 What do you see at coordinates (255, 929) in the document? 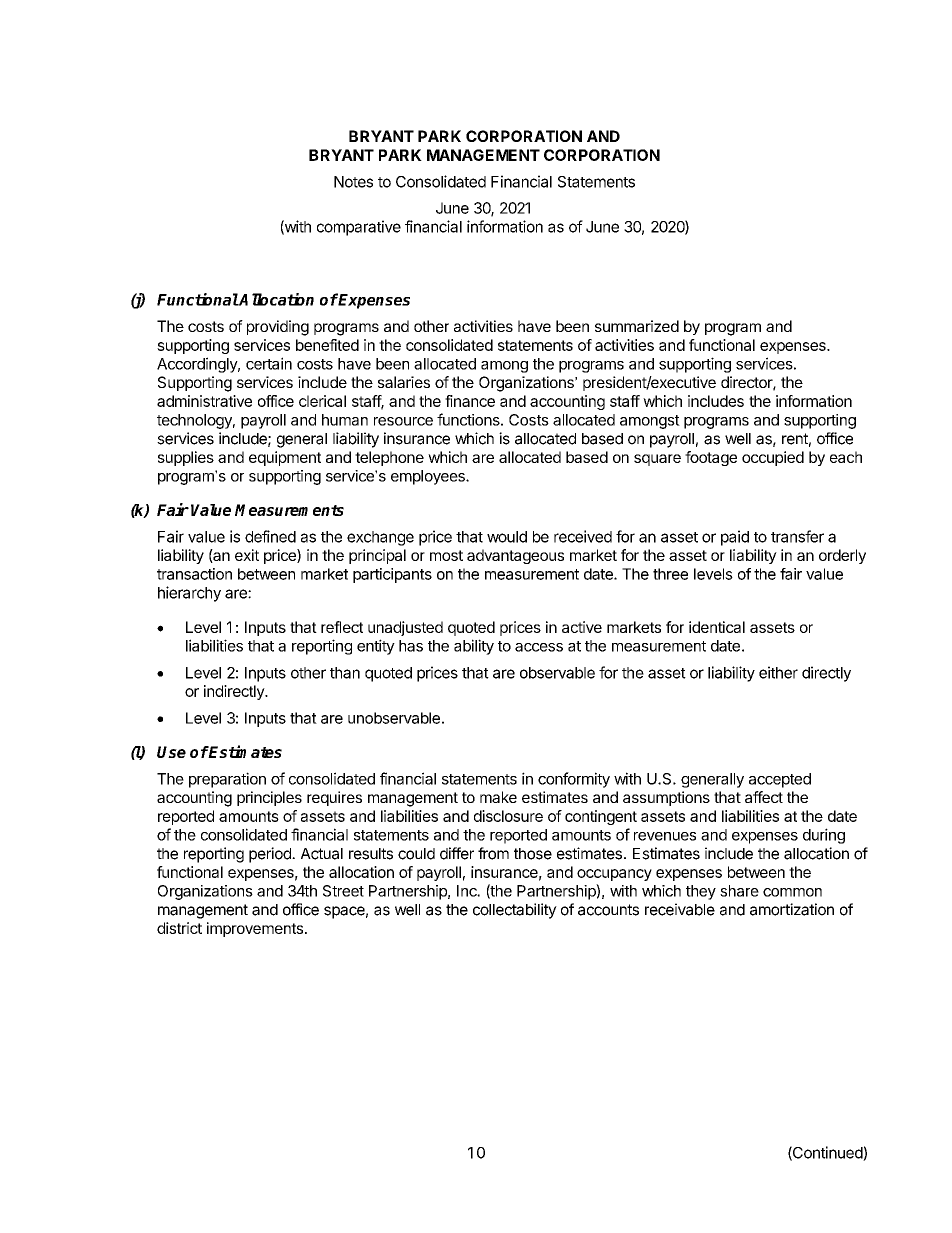
I see `improvements` at bounding box center [255, 929].
